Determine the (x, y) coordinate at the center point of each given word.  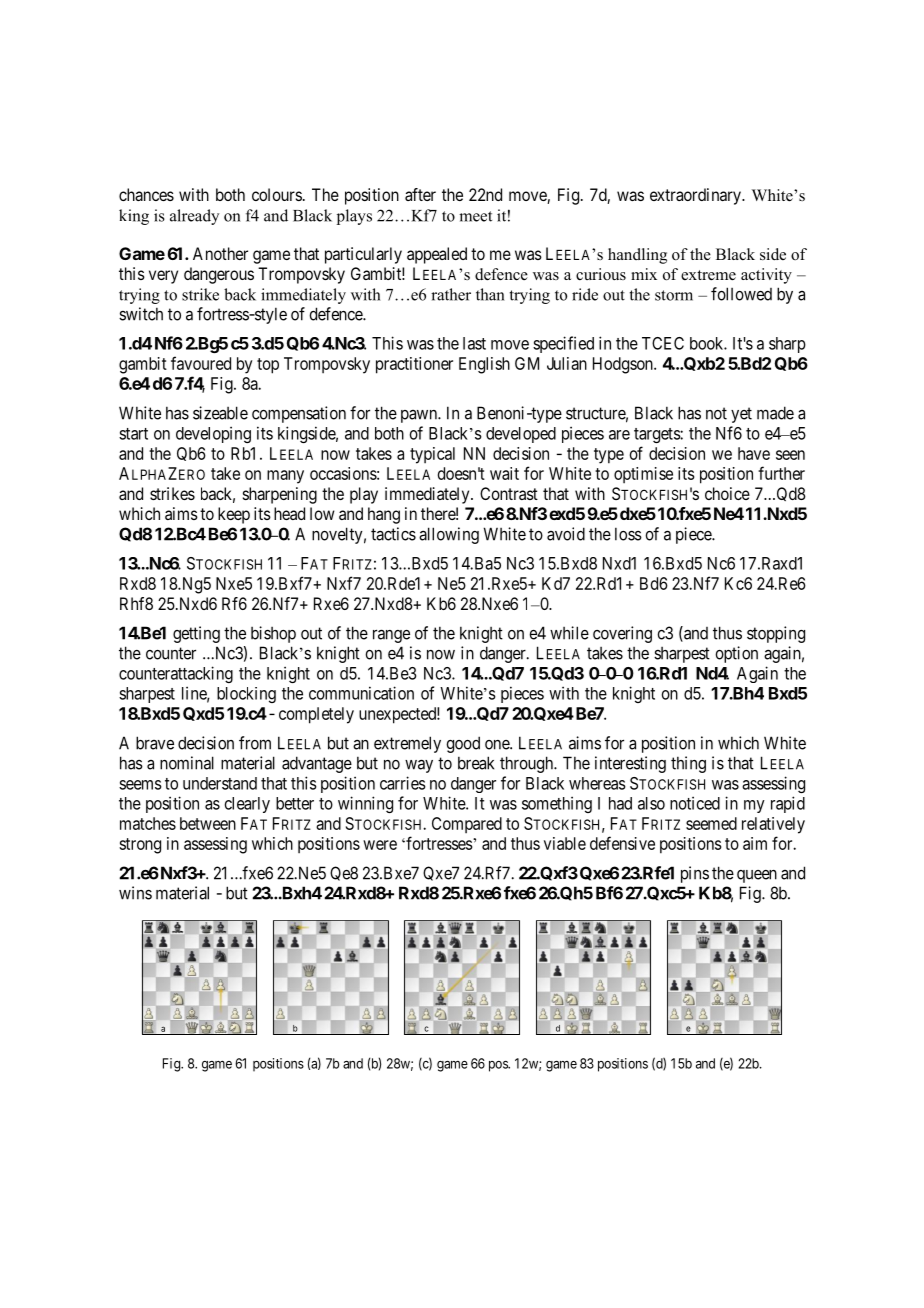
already (194, 217)
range (391, 636)
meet (475, 216)
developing (213, 434)
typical (432, 455)
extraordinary (696, 196)
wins (135, 893)
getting (196, 634)
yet (741, 415)
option (736, 654)
